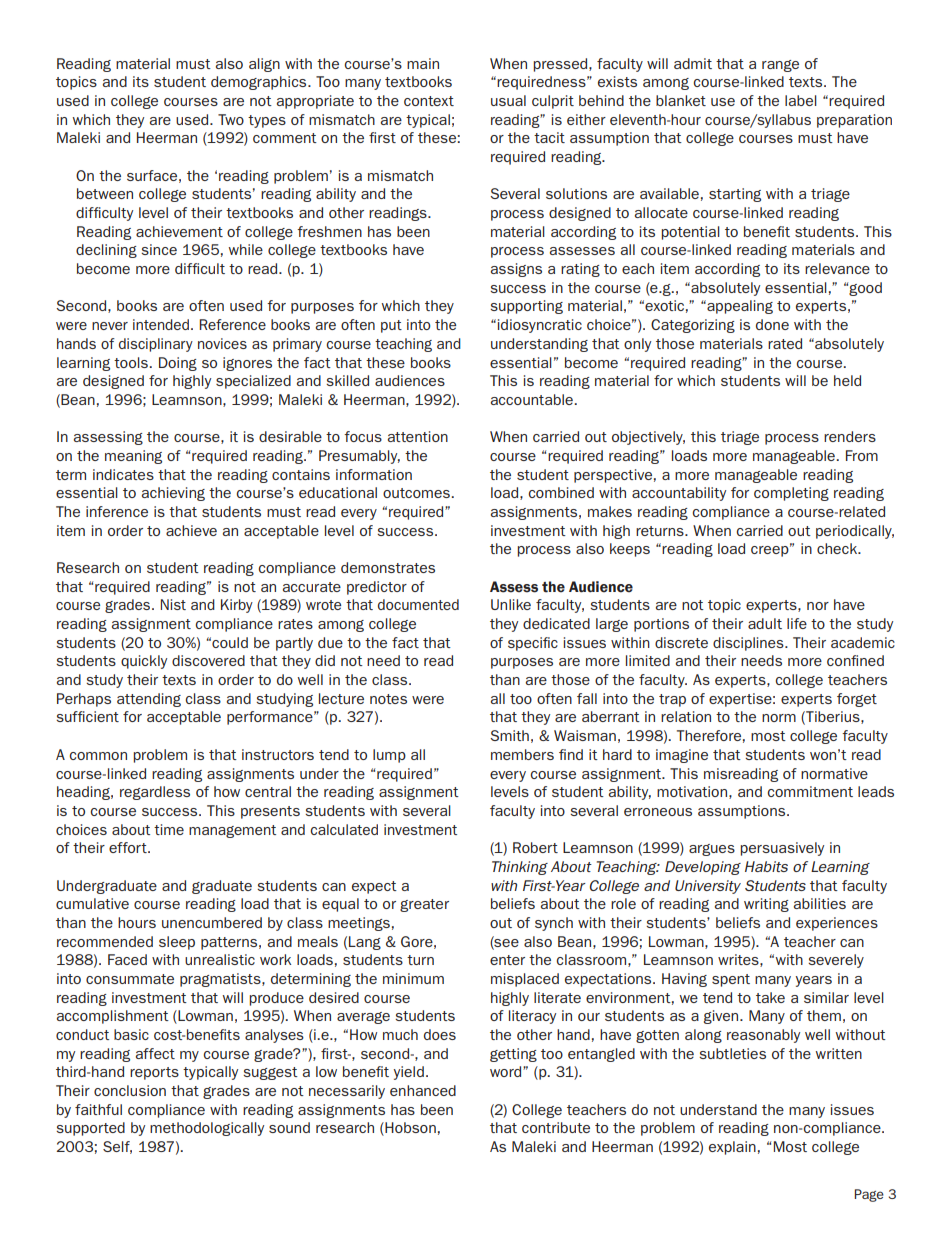 Image resolution: width=952 pixels, height=1233 pixels. What do you see at coordinates (508, 100) in the image?
I see `usual` at bounding box center [508, 100].
